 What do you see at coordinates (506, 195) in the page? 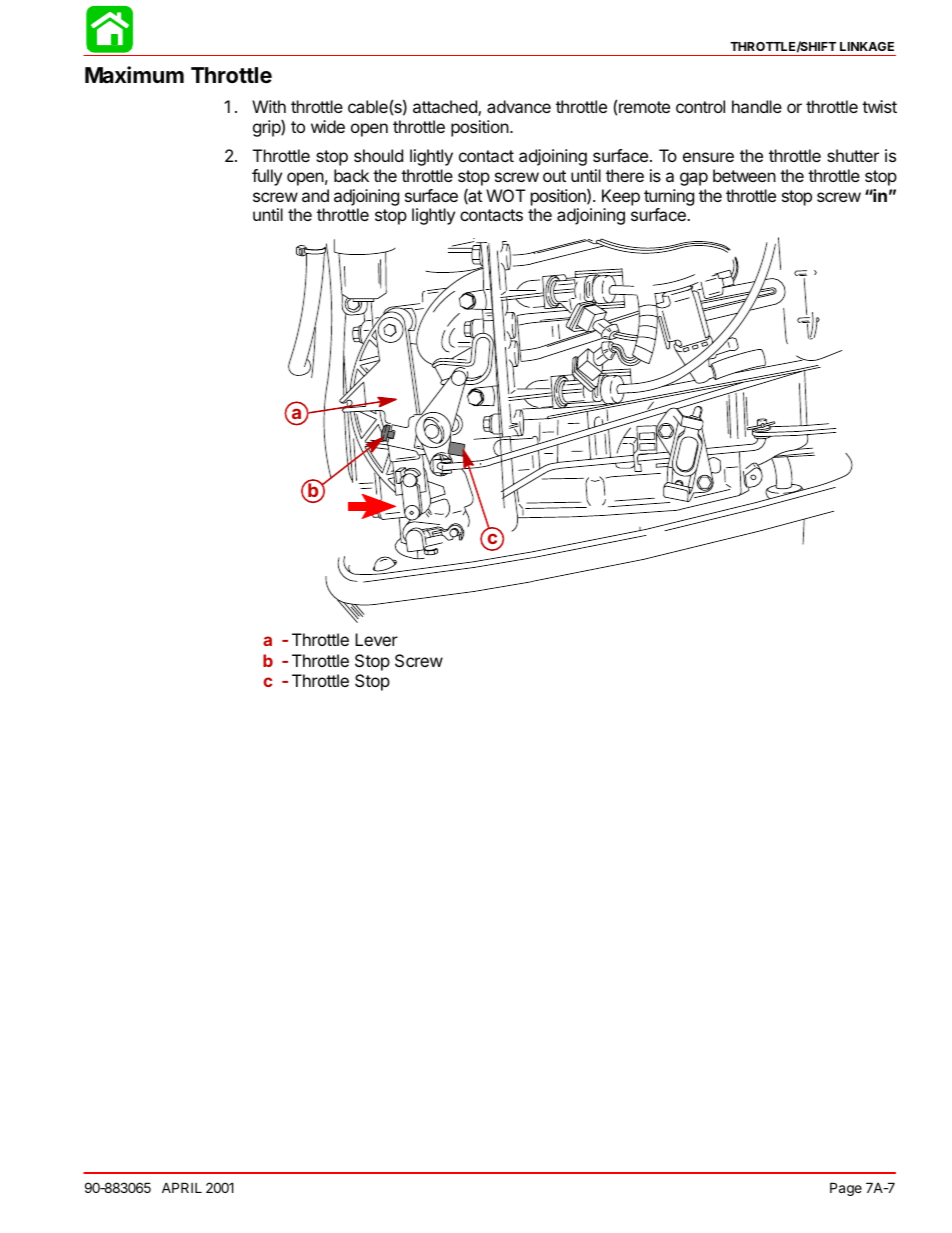
I see `WOT` at bounding box center [506, 195].
